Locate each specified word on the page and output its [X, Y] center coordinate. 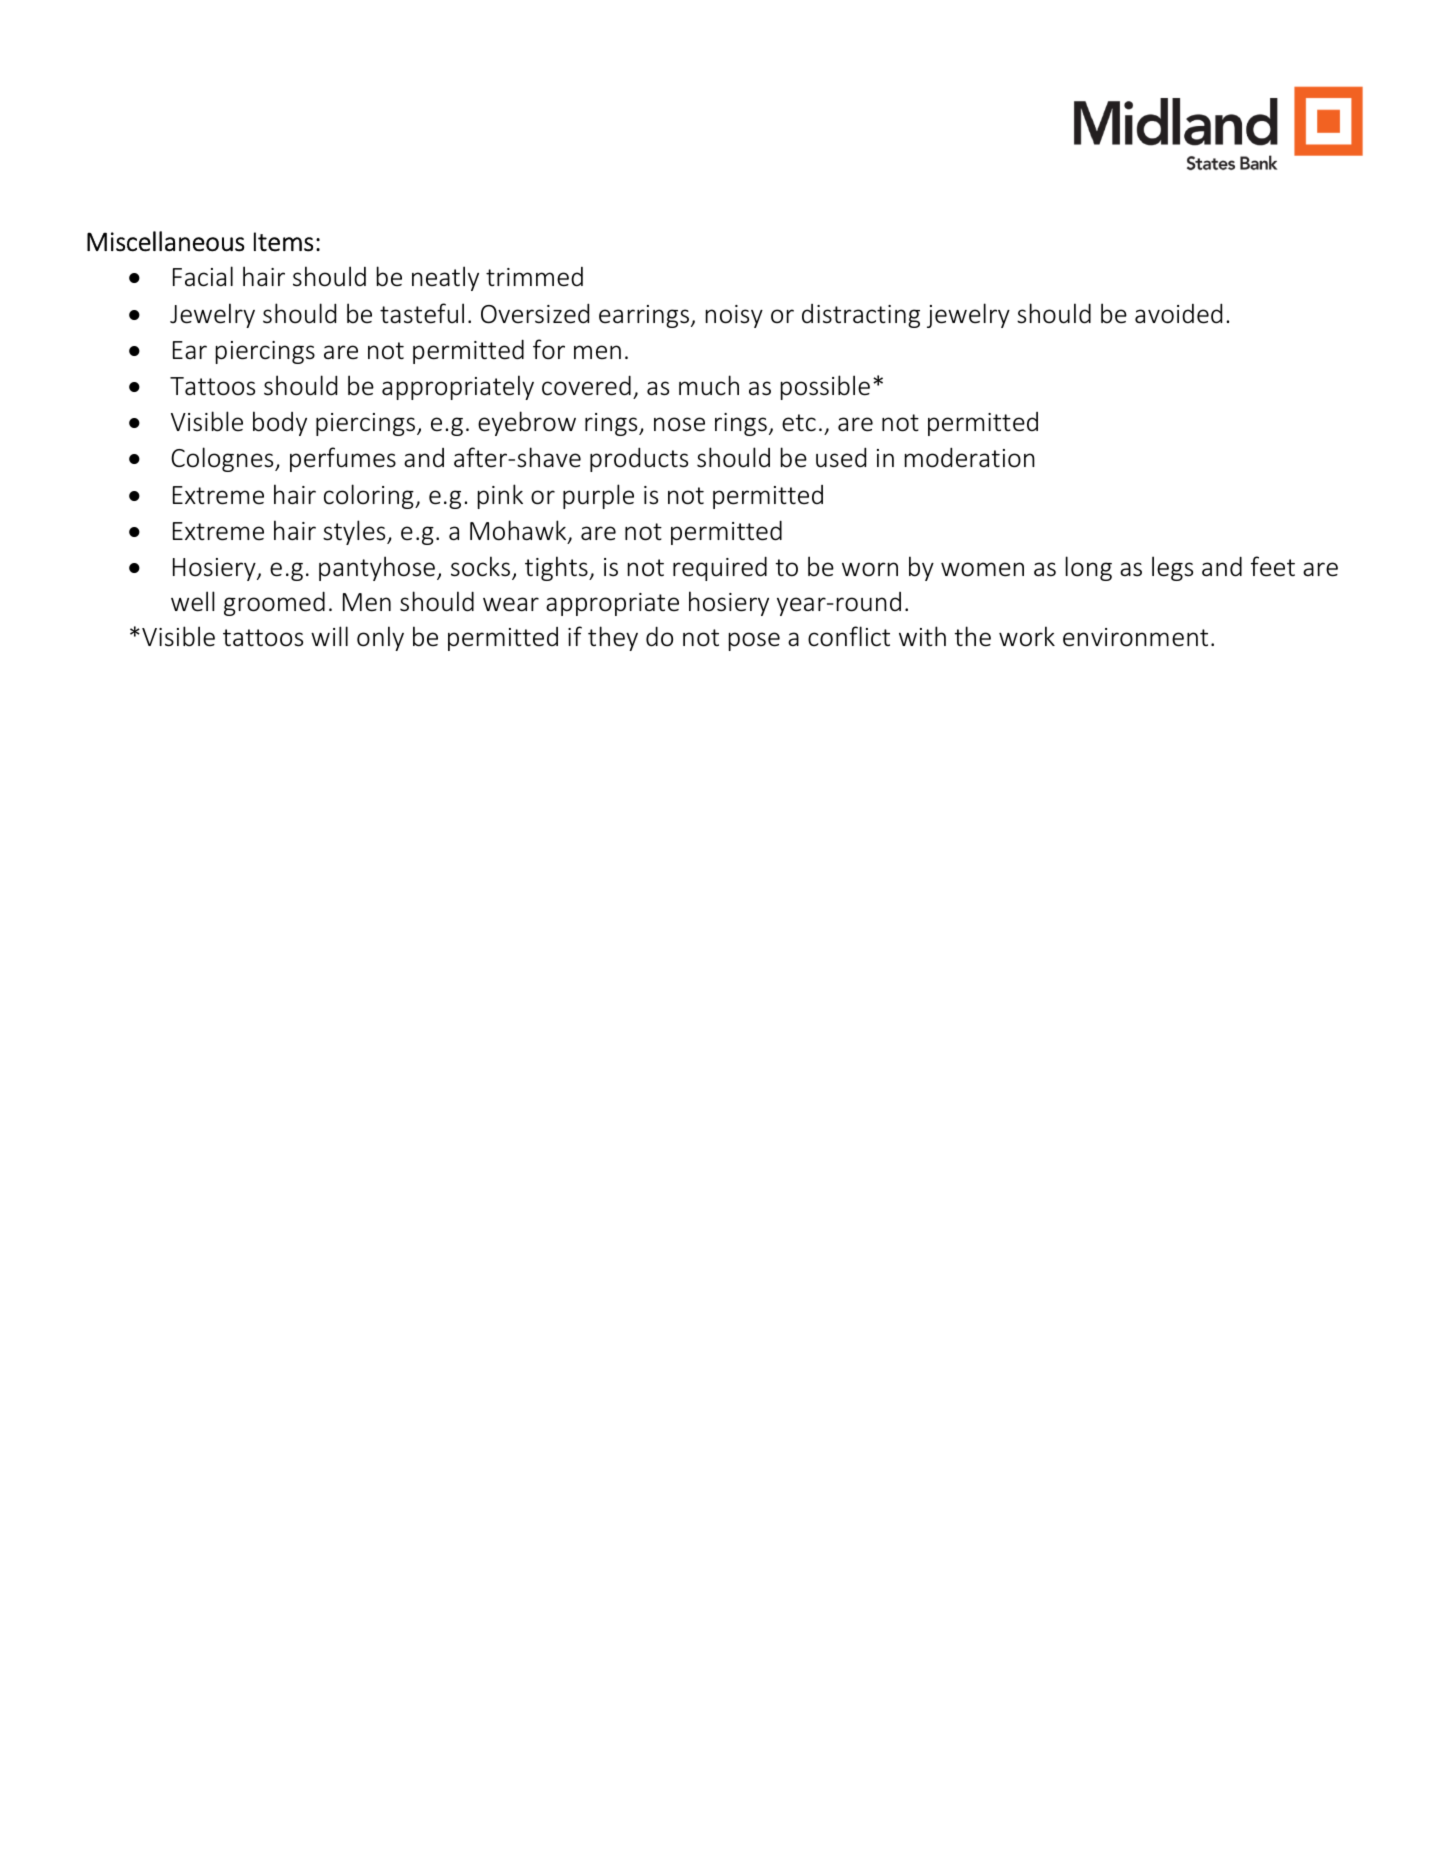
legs [1172, 568]
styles [355, 532]
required [720, 568]
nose [679, 424]
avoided [1178, 313]
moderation [970, 457]
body [280, 423]
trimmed [534, 277]
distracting [861, 316]
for [549, 349]
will [329, 636]
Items [283, 242]
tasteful [422, 313]
